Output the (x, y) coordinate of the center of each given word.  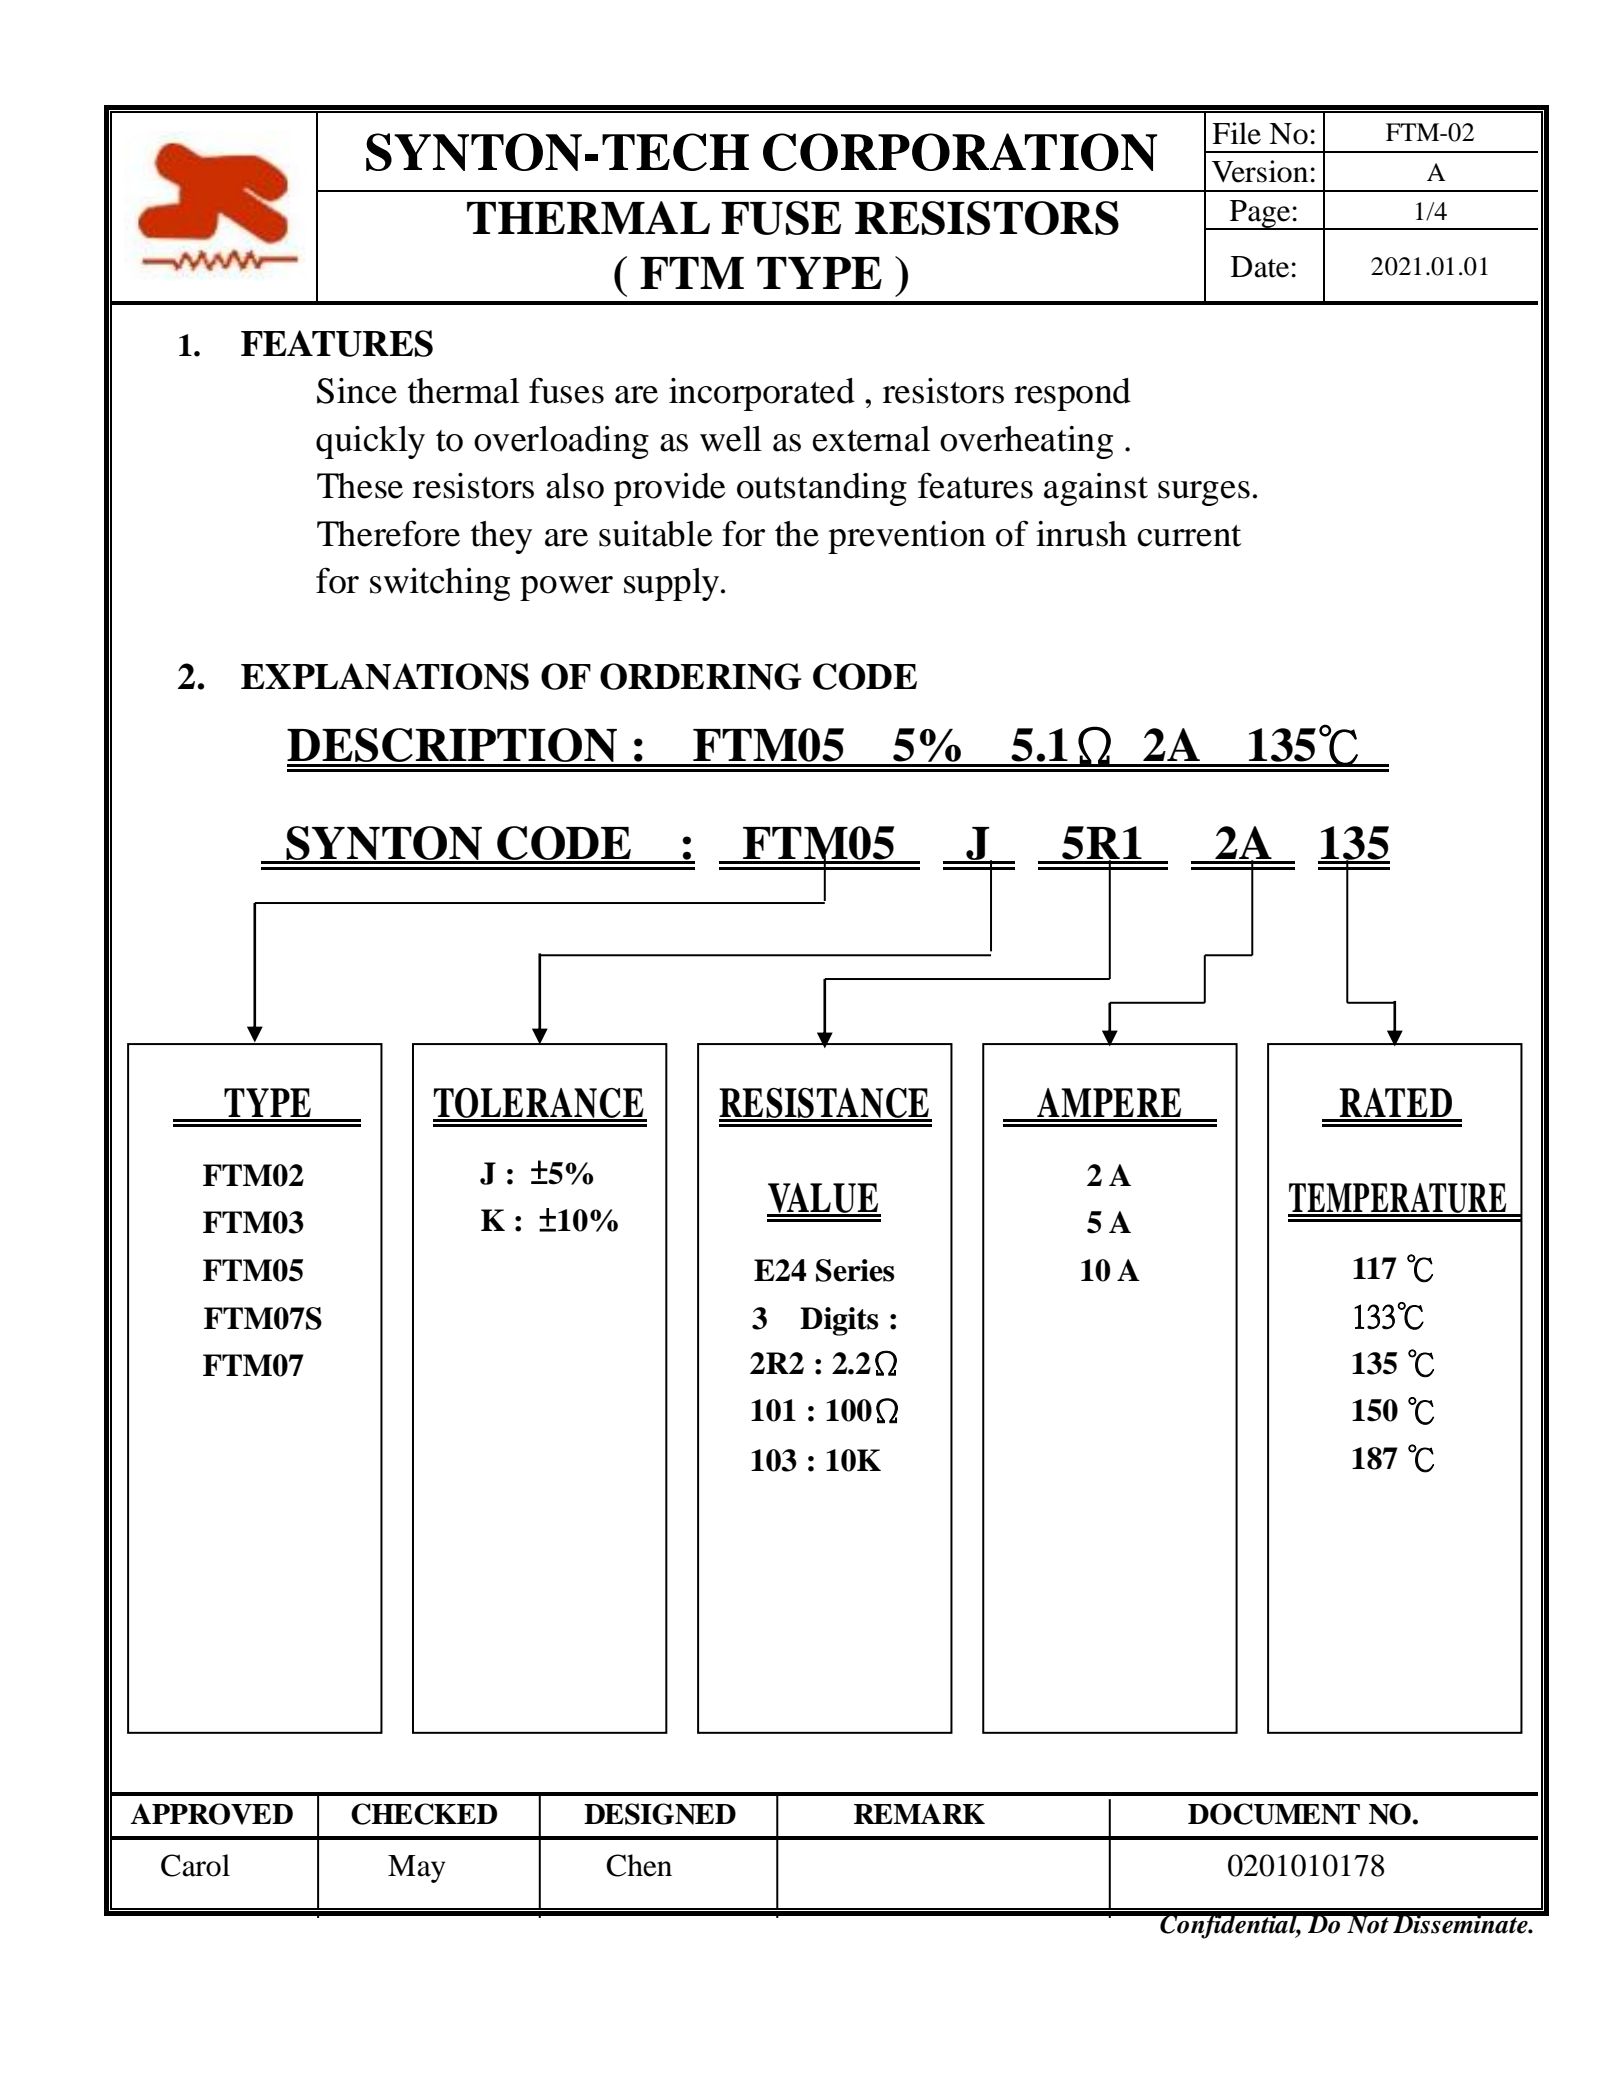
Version (1260, 171)
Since (357, 391)
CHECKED (424, 1814)
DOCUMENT (1274, 1814)
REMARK (919, 1813)
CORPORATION (960, 152)
